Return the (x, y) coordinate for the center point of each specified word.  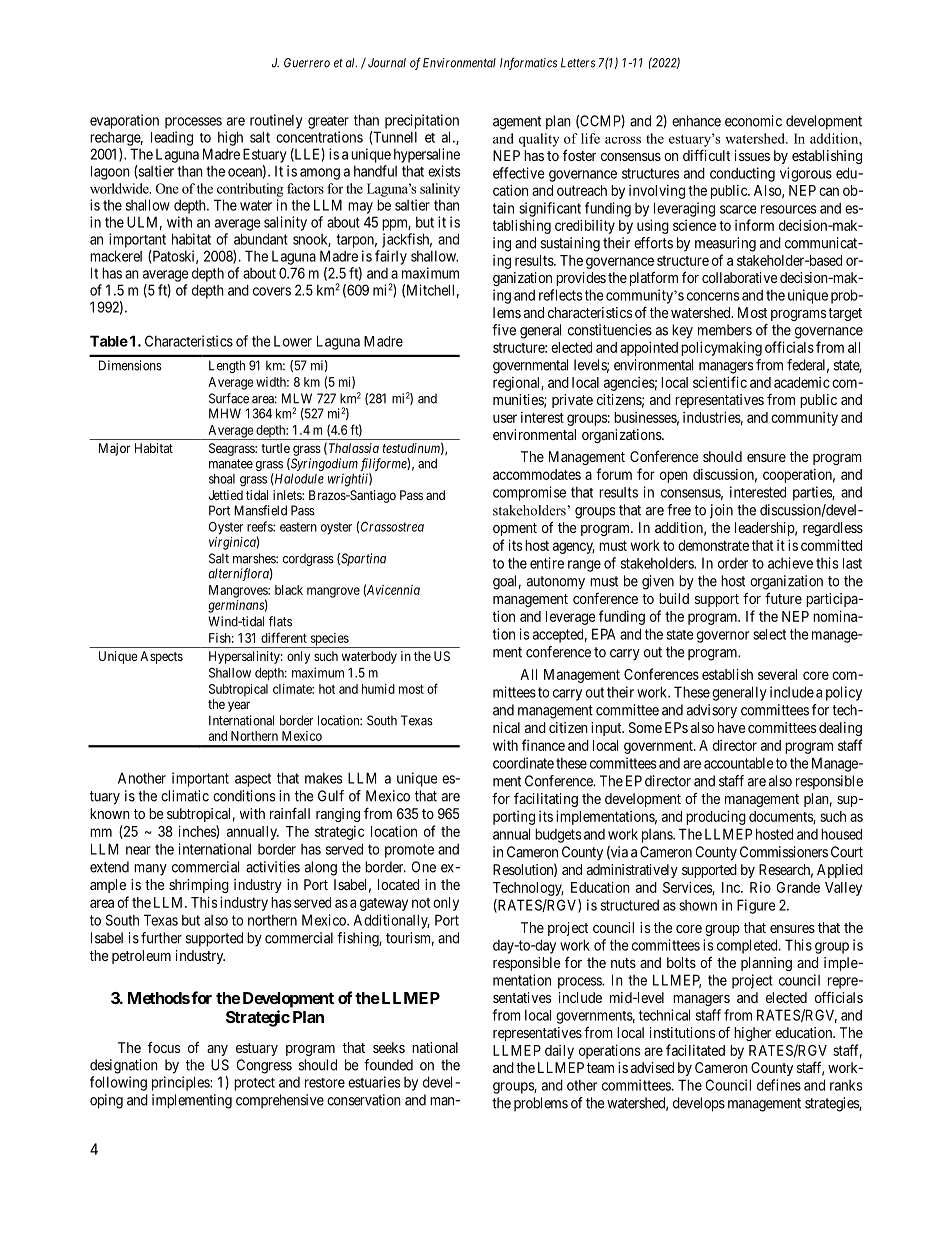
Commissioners (784, 852)
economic (753, 121)
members (725, 330)
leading (172, 138)
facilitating (546, 799)
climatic (185, 796)
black (289, 590)
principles (181, 1083)
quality (539, 140)
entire (547, 563)
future (783, 598)
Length (227, 366)
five (504, 330)
